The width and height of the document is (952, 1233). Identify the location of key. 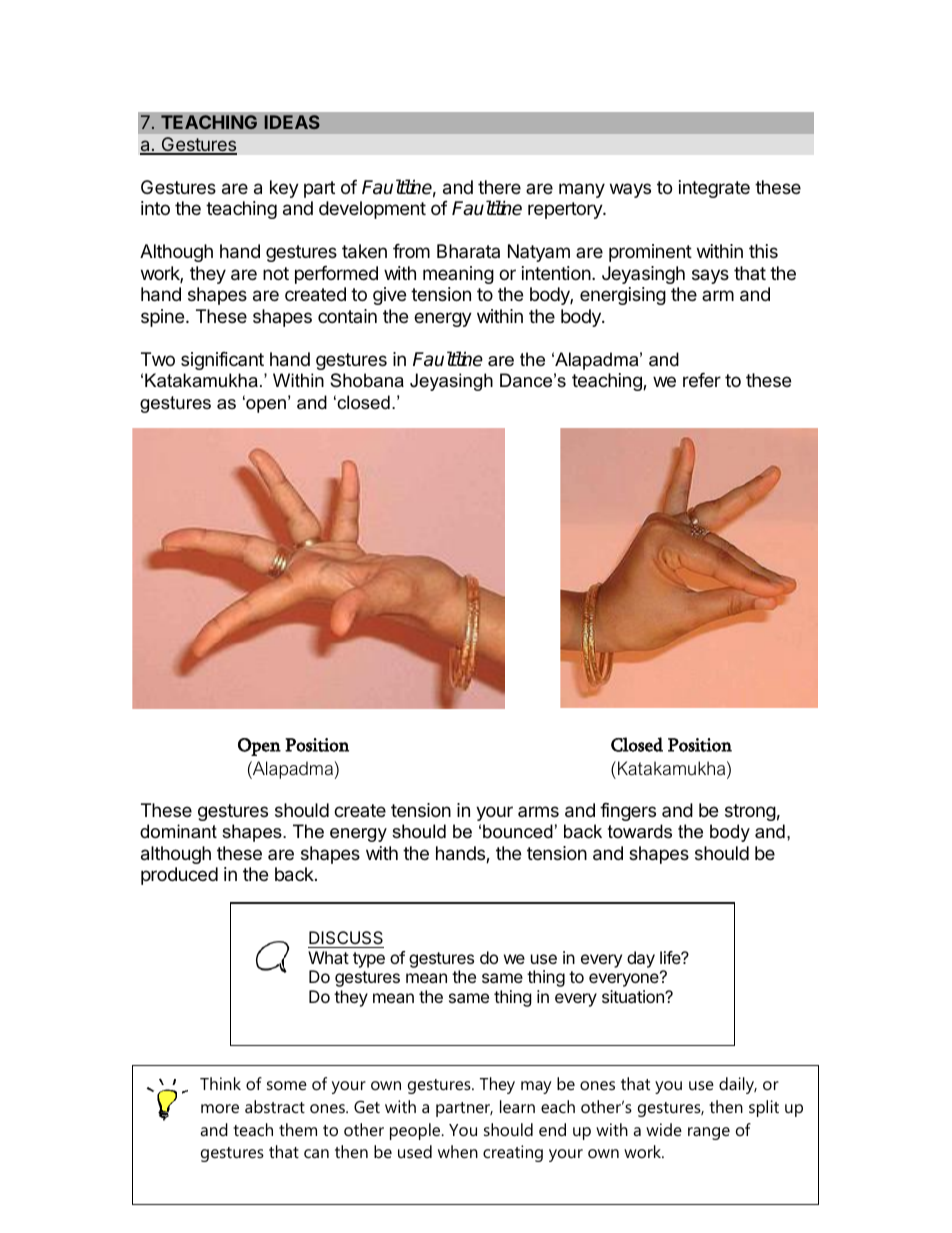
(284, 189).
